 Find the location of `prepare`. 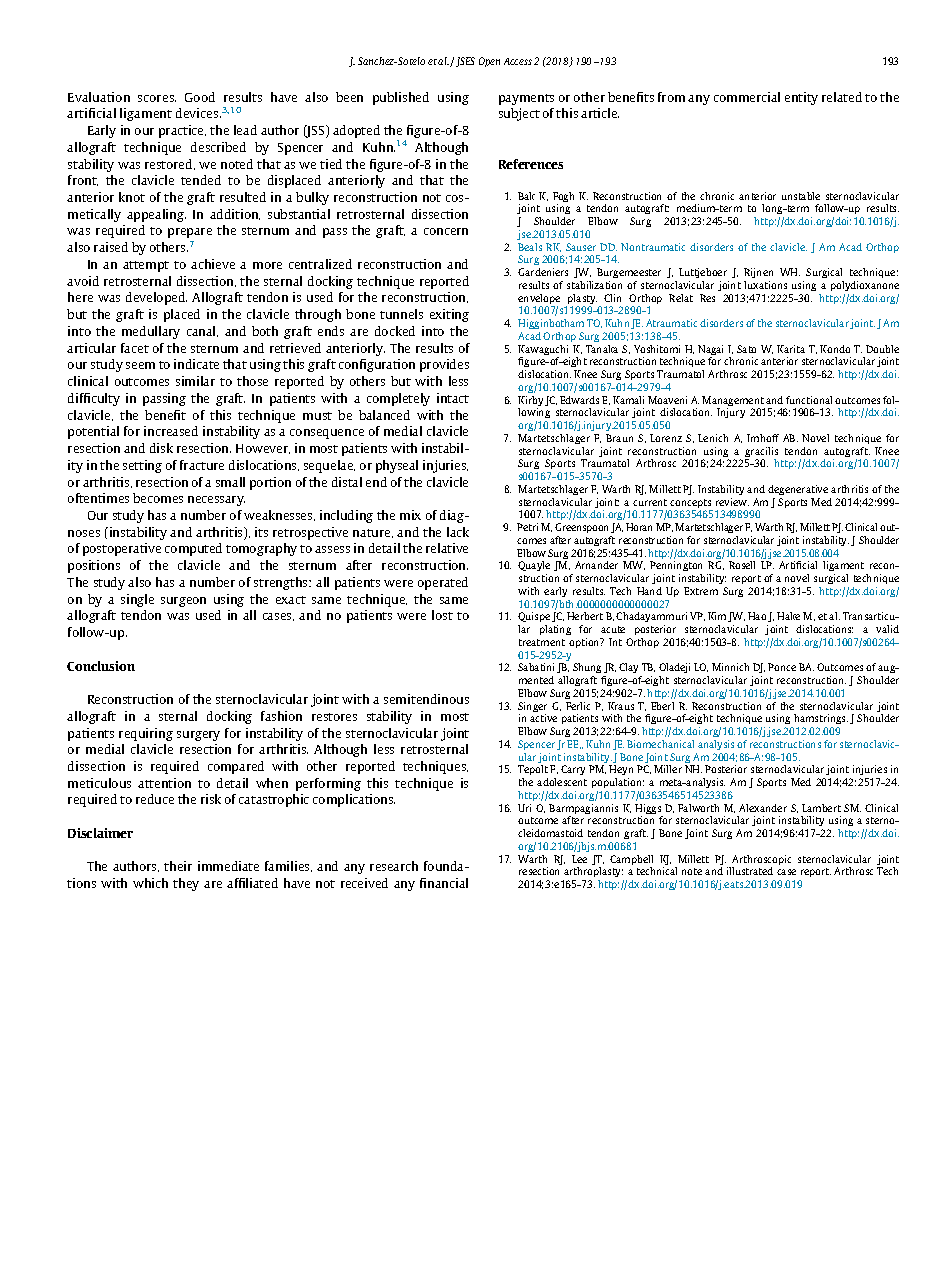

prepare is located at coordinates (190, 233).
